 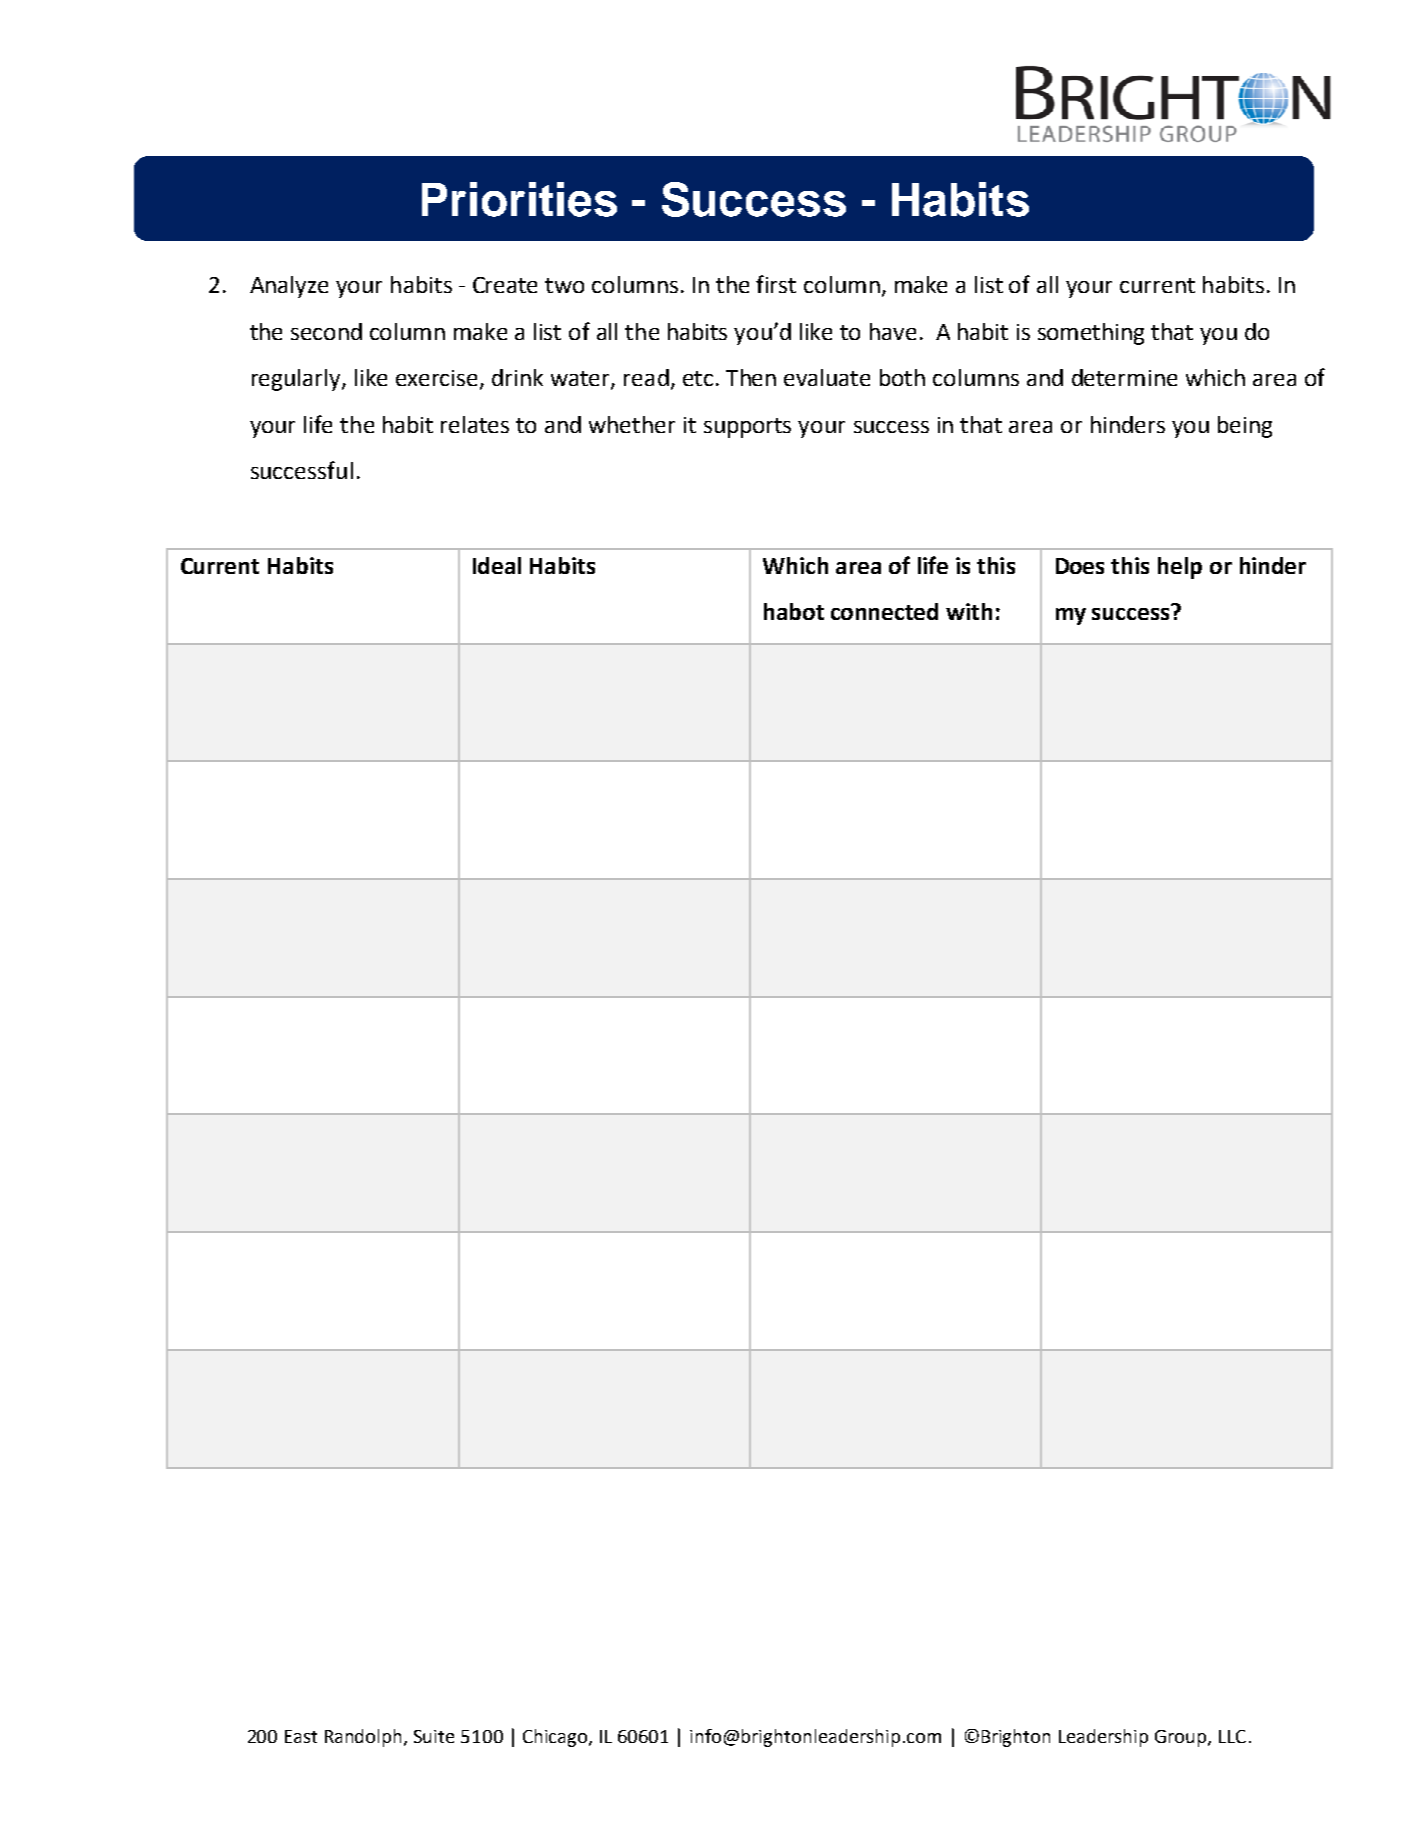 I want to click on Create, so click(x=505, y=285).
